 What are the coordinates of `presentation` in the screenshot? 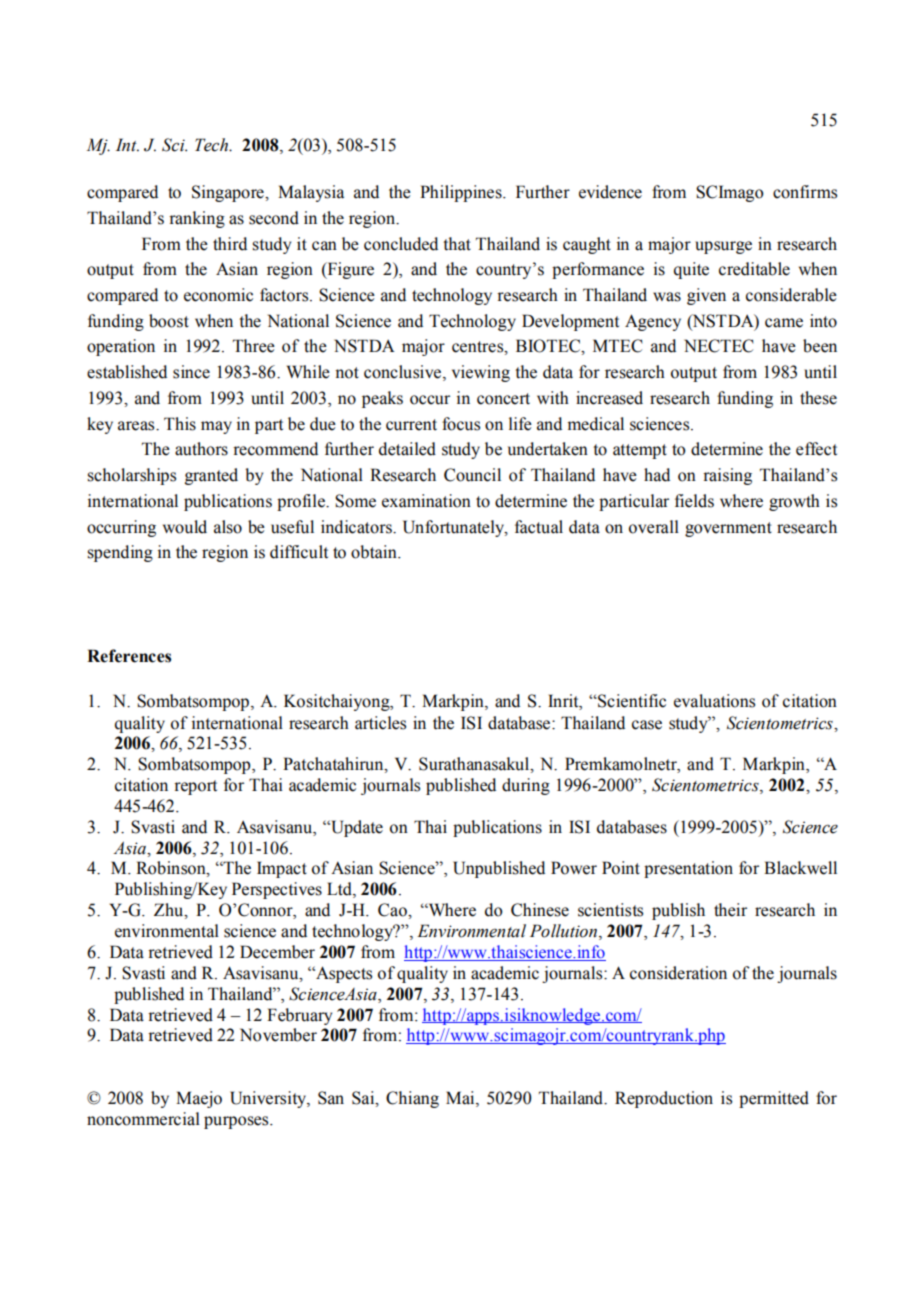 It's located at (688, 869).
